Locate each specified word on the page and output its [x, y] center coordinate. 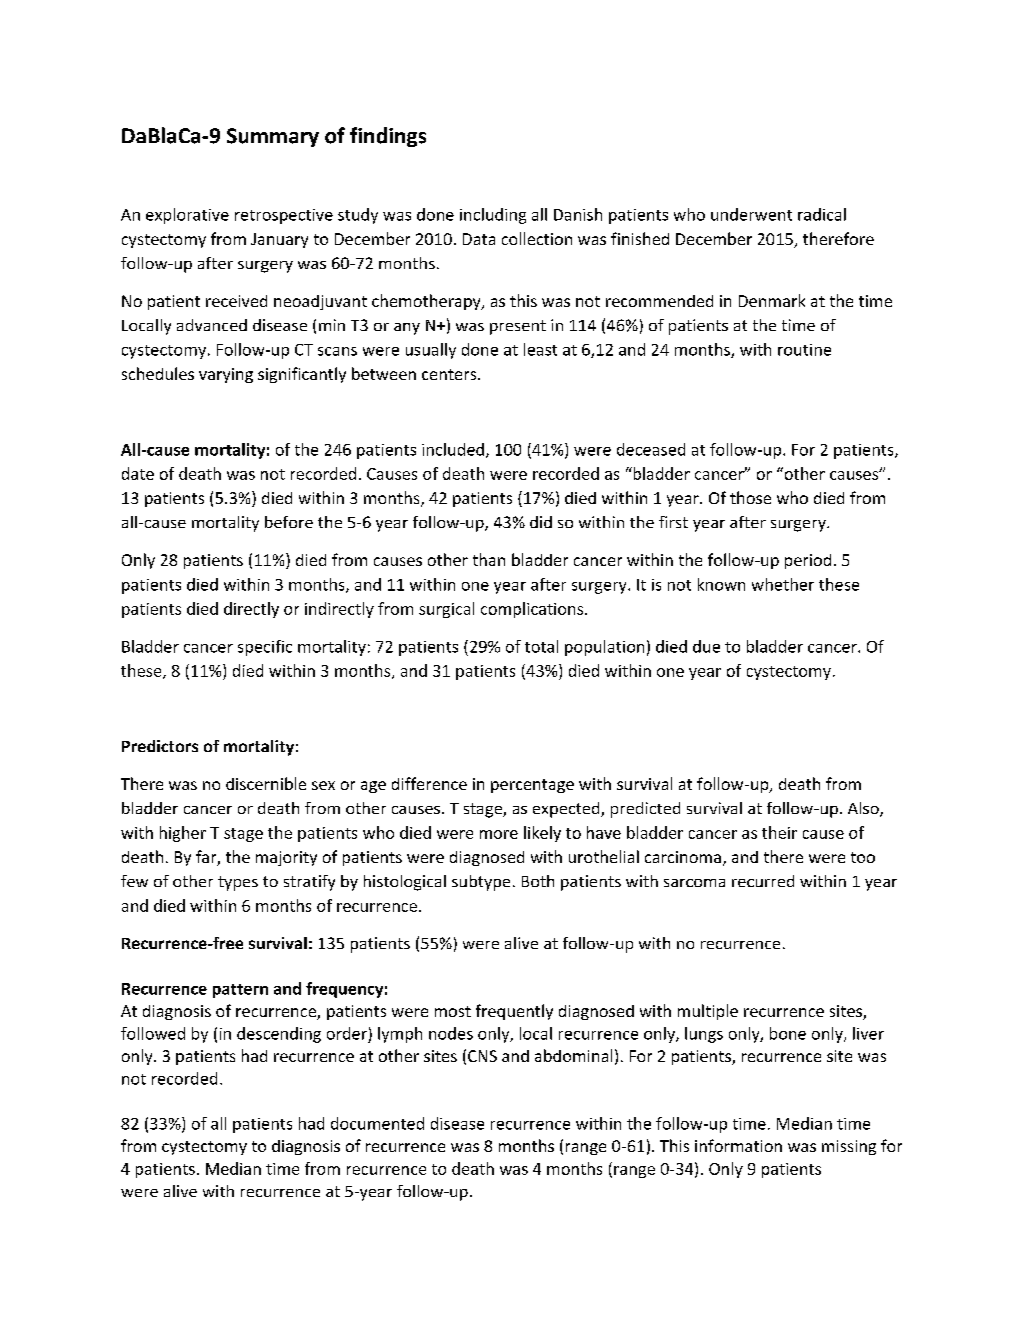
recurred [763, 881]
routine [804, 350]
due [706, 646]
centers [450, 374]
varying [226, 375]
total [541, 646]
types [238, 883]
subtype [481, 883]
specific [265, 648]
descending [279, 1035]
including [493, 216]
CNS [482, 1056]
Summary [273, 137]
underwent [751, 214]
